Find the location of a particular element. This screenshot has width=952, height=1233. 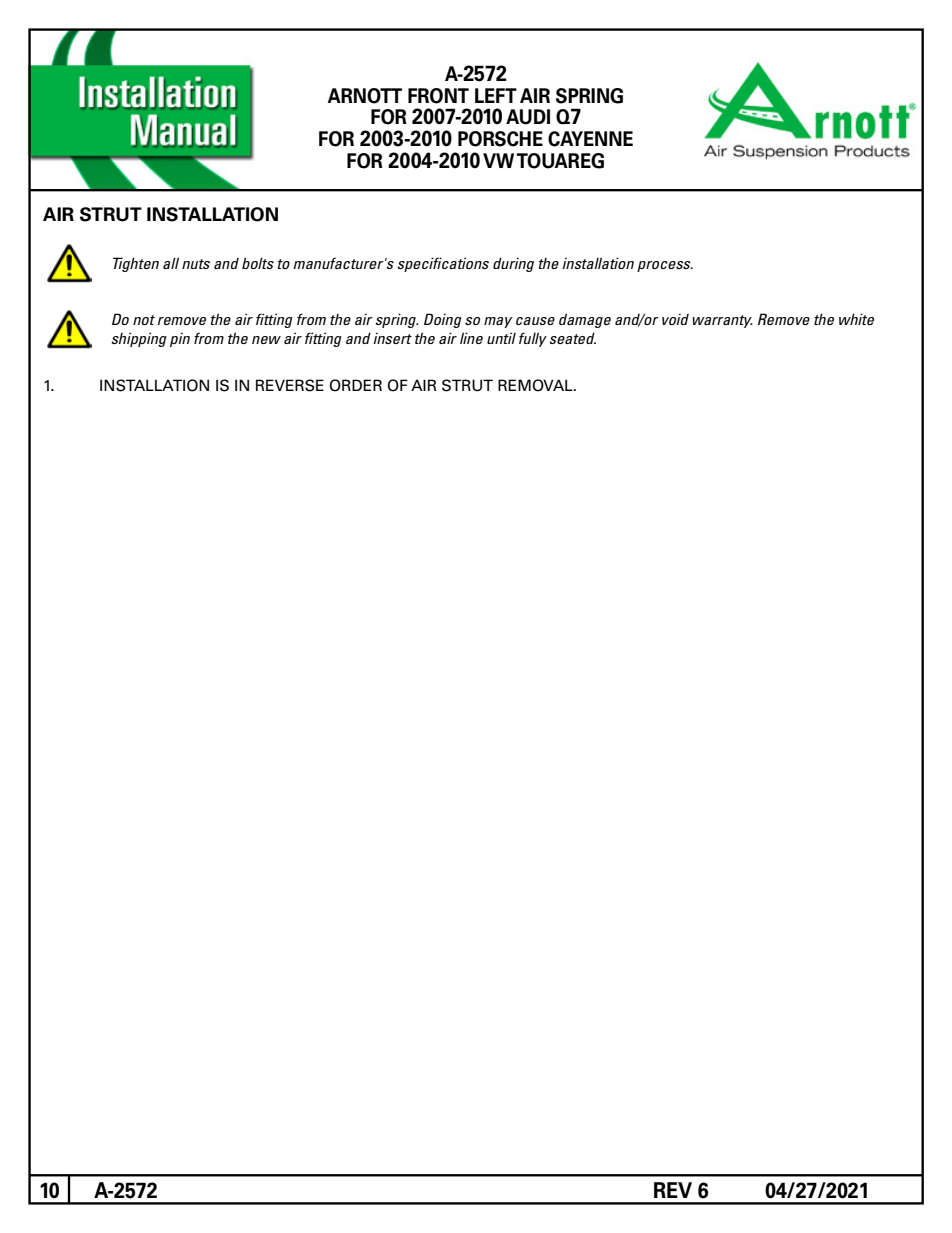

FRONT is located at coordinates (438, 96).
